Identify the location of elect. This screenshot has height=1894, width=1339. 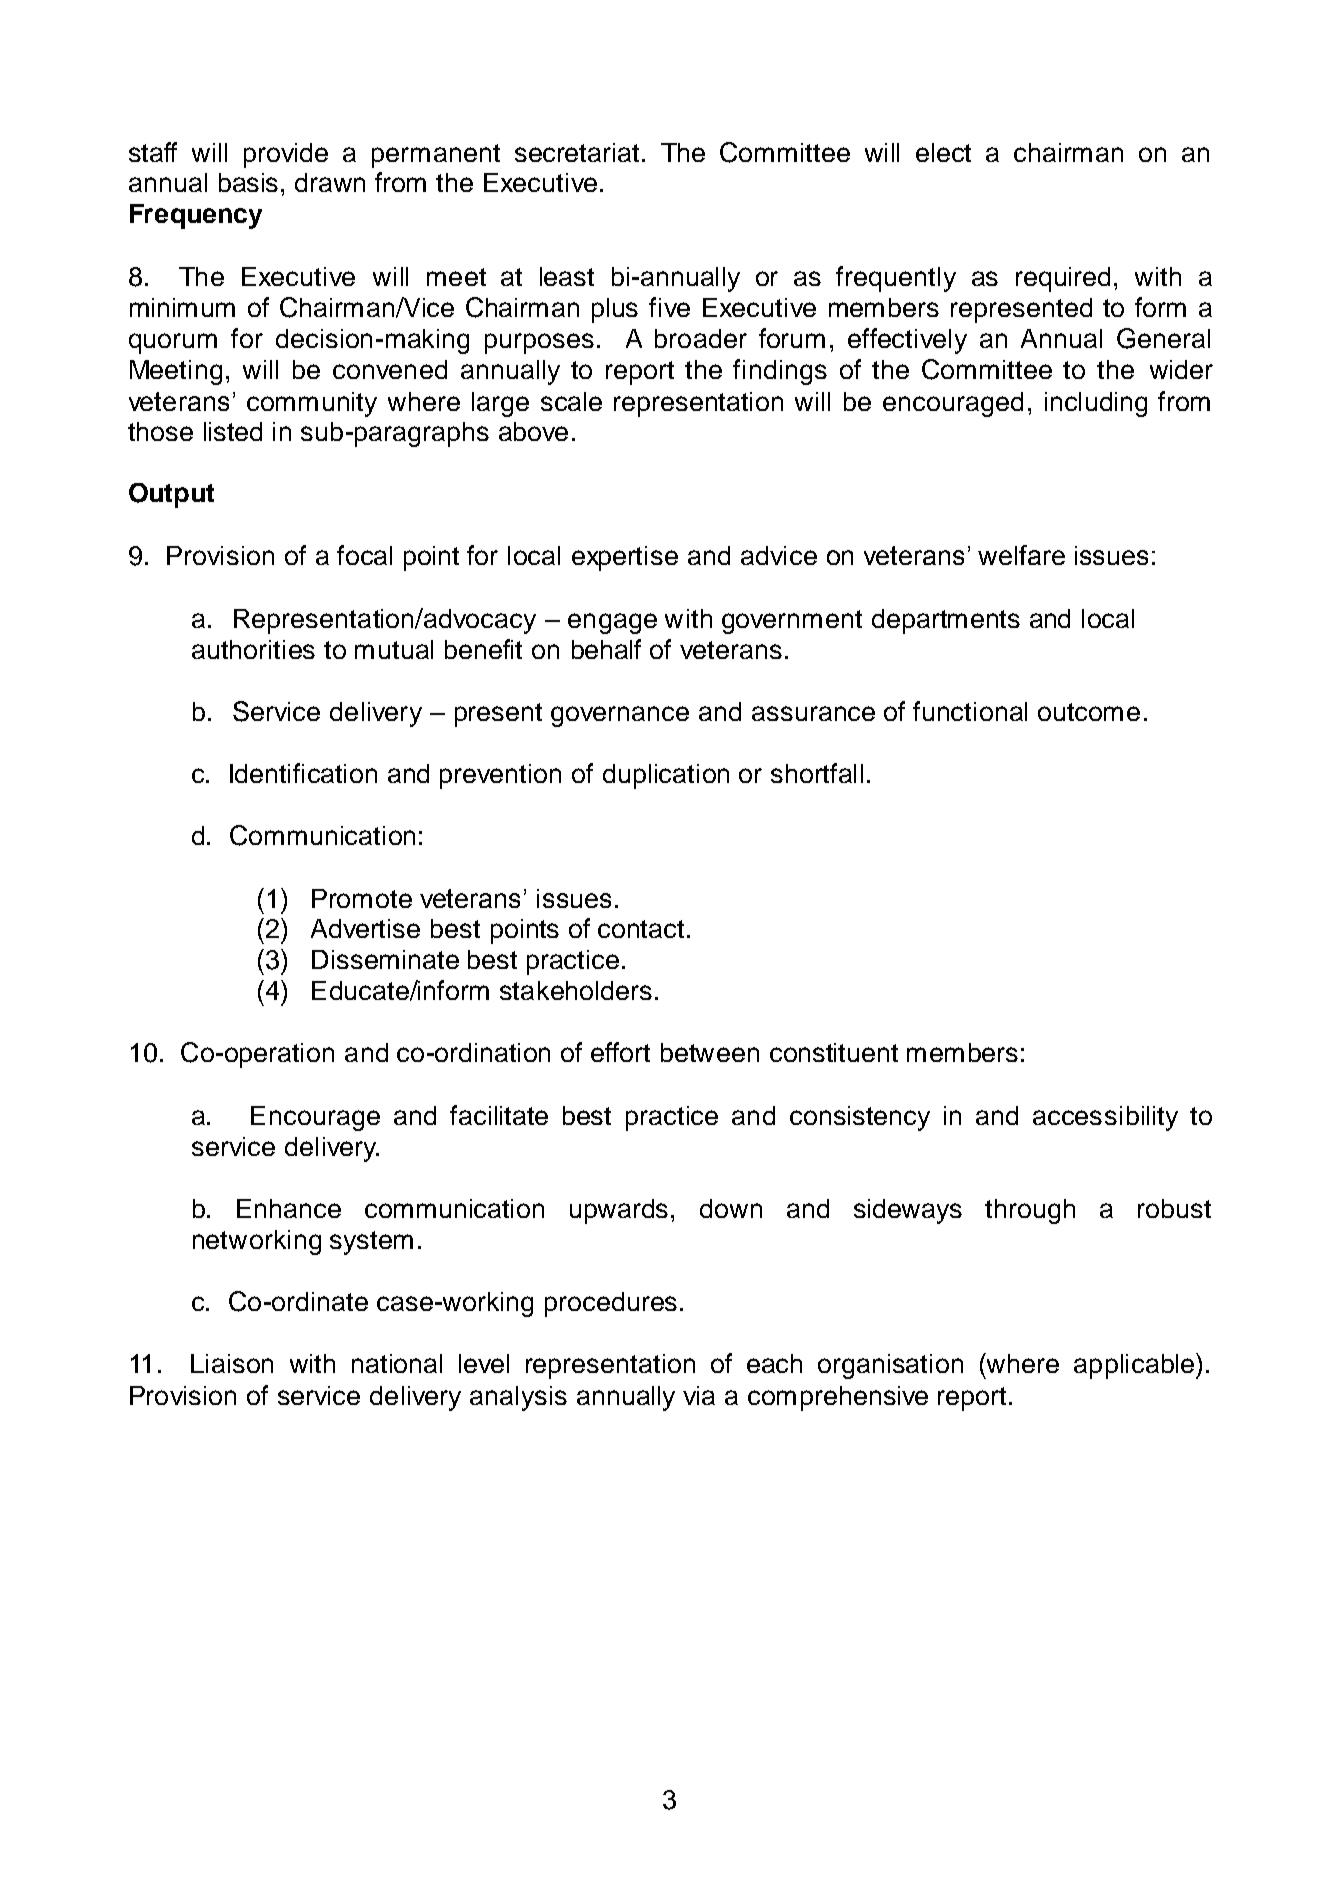
(943, 152).
